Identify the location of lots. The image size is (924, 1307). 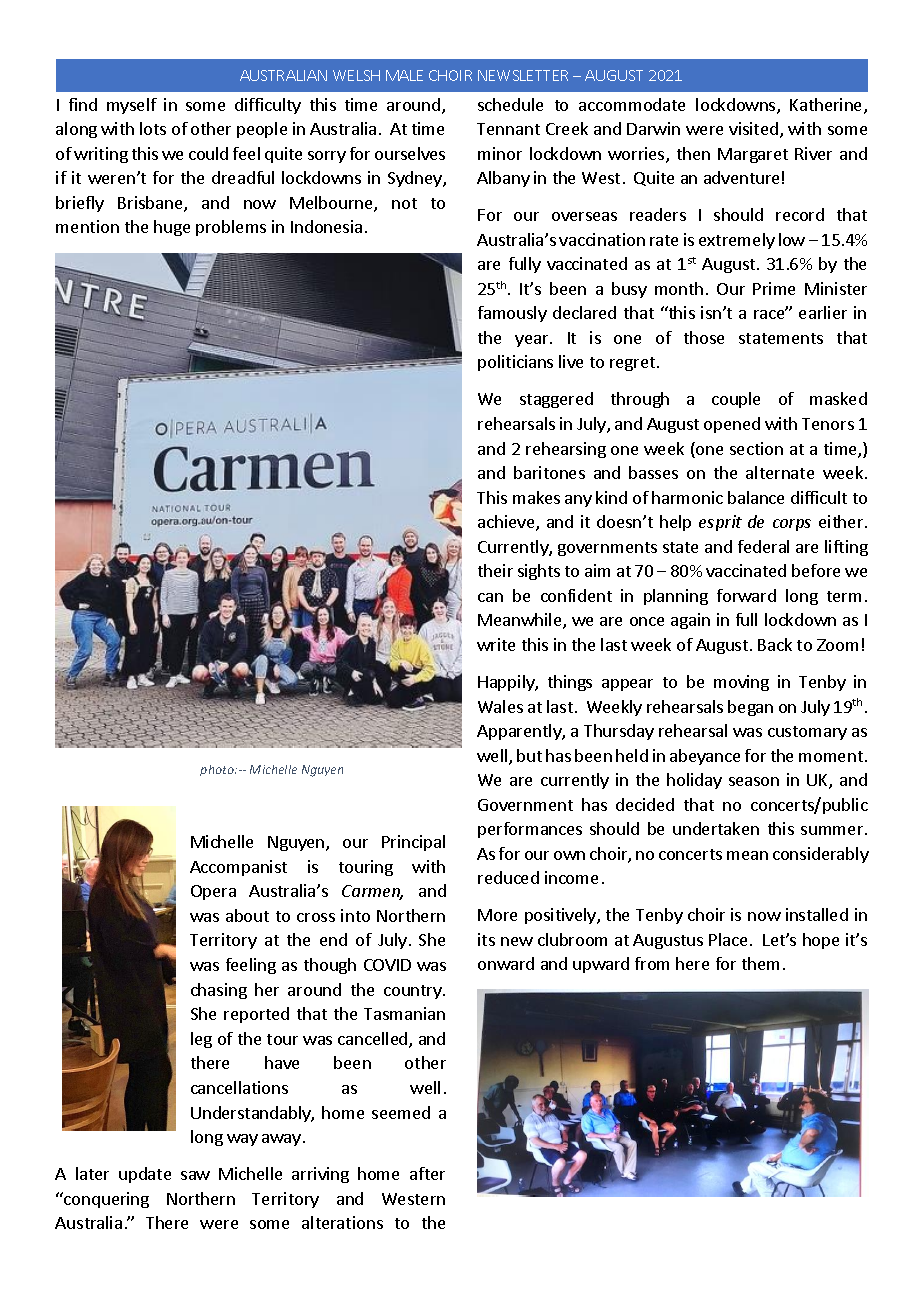
(153, 128).
